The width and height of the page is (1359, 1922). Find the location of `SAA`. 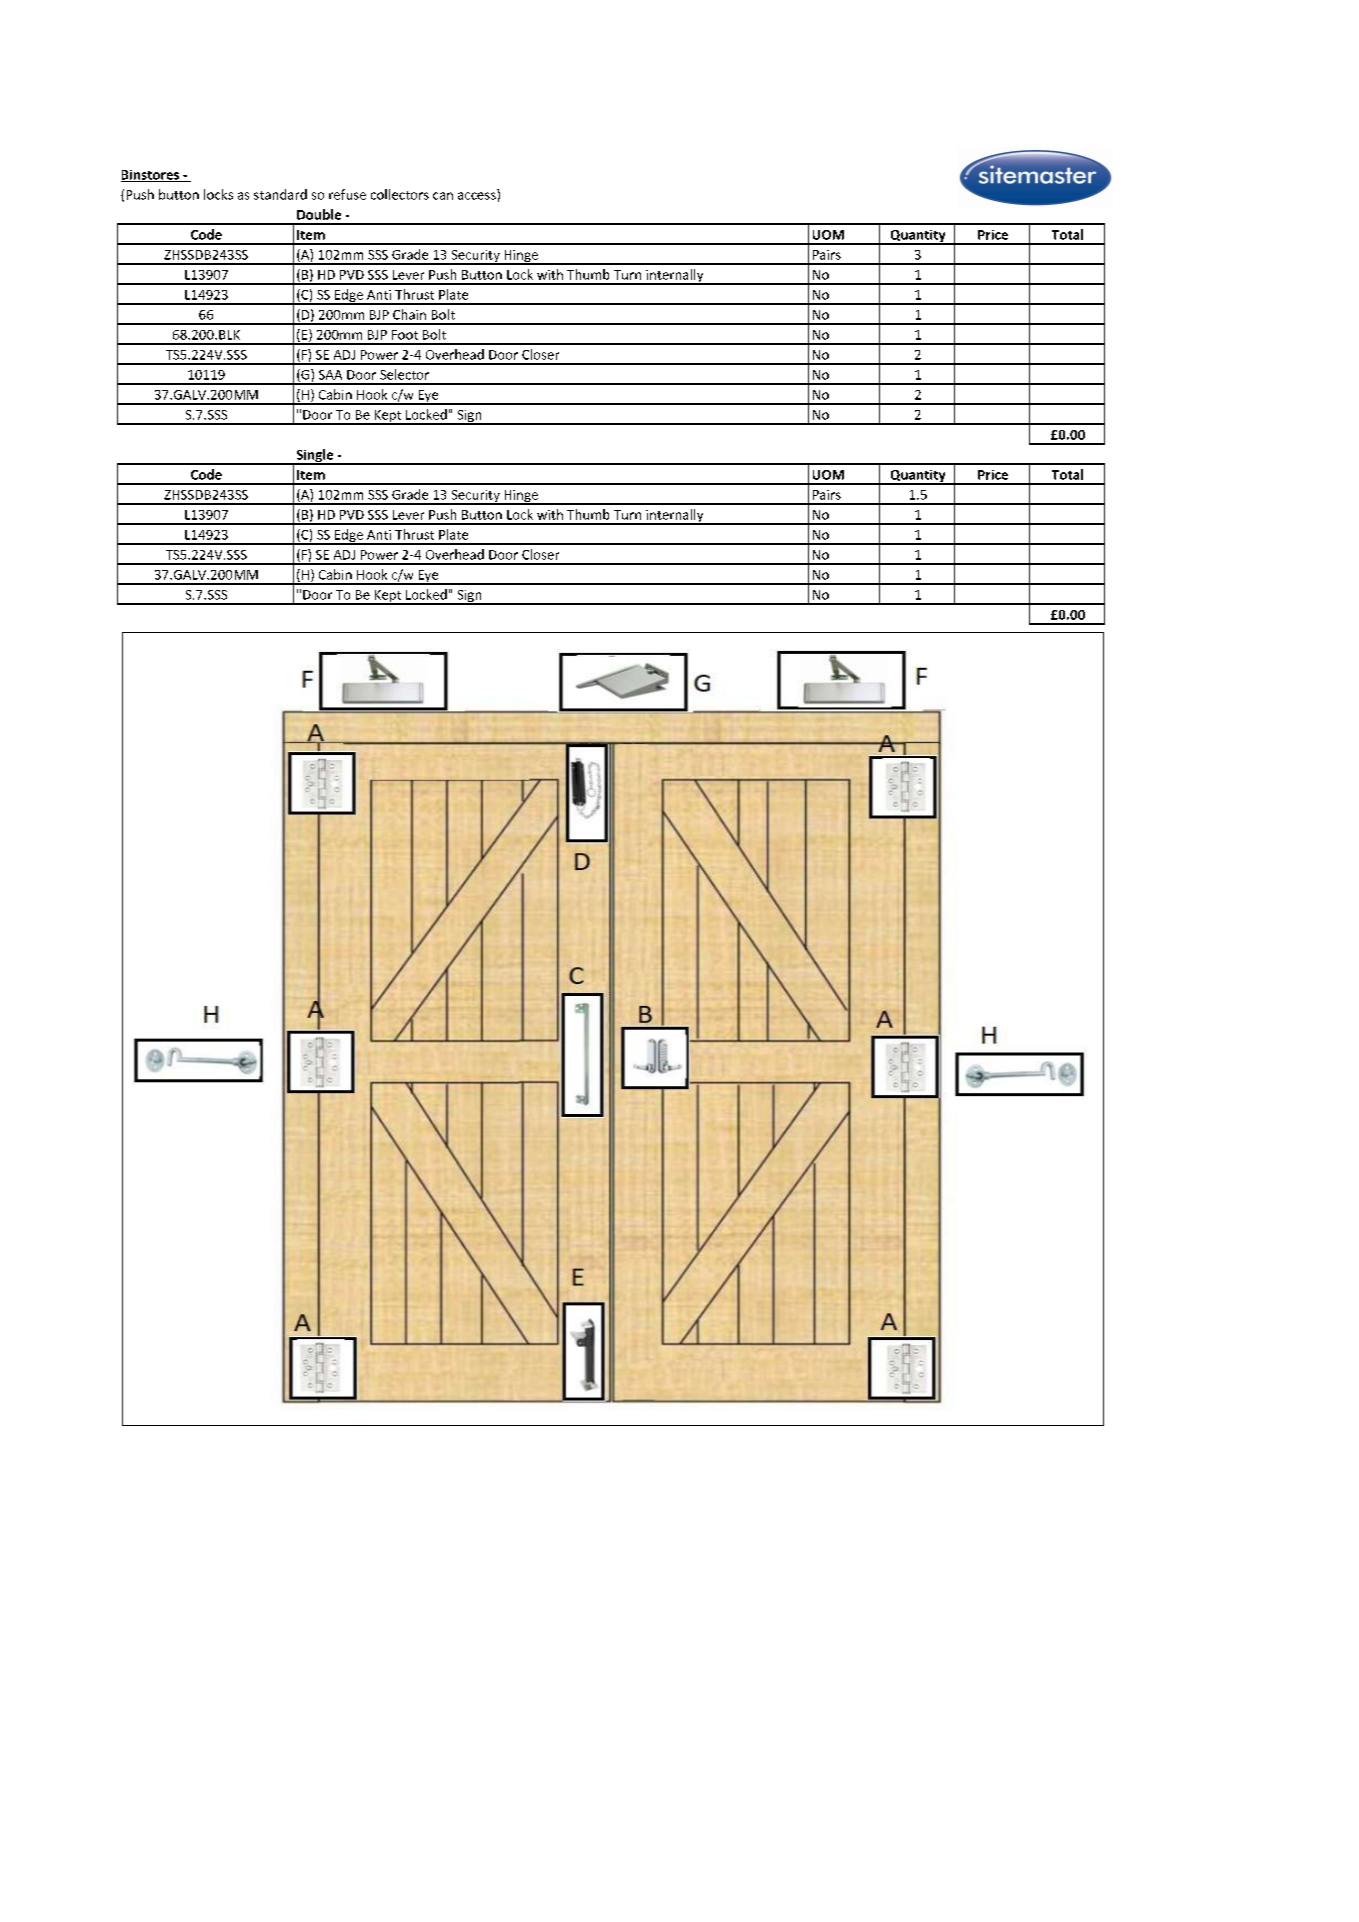

SAA is located at coordinates (330, 375).
